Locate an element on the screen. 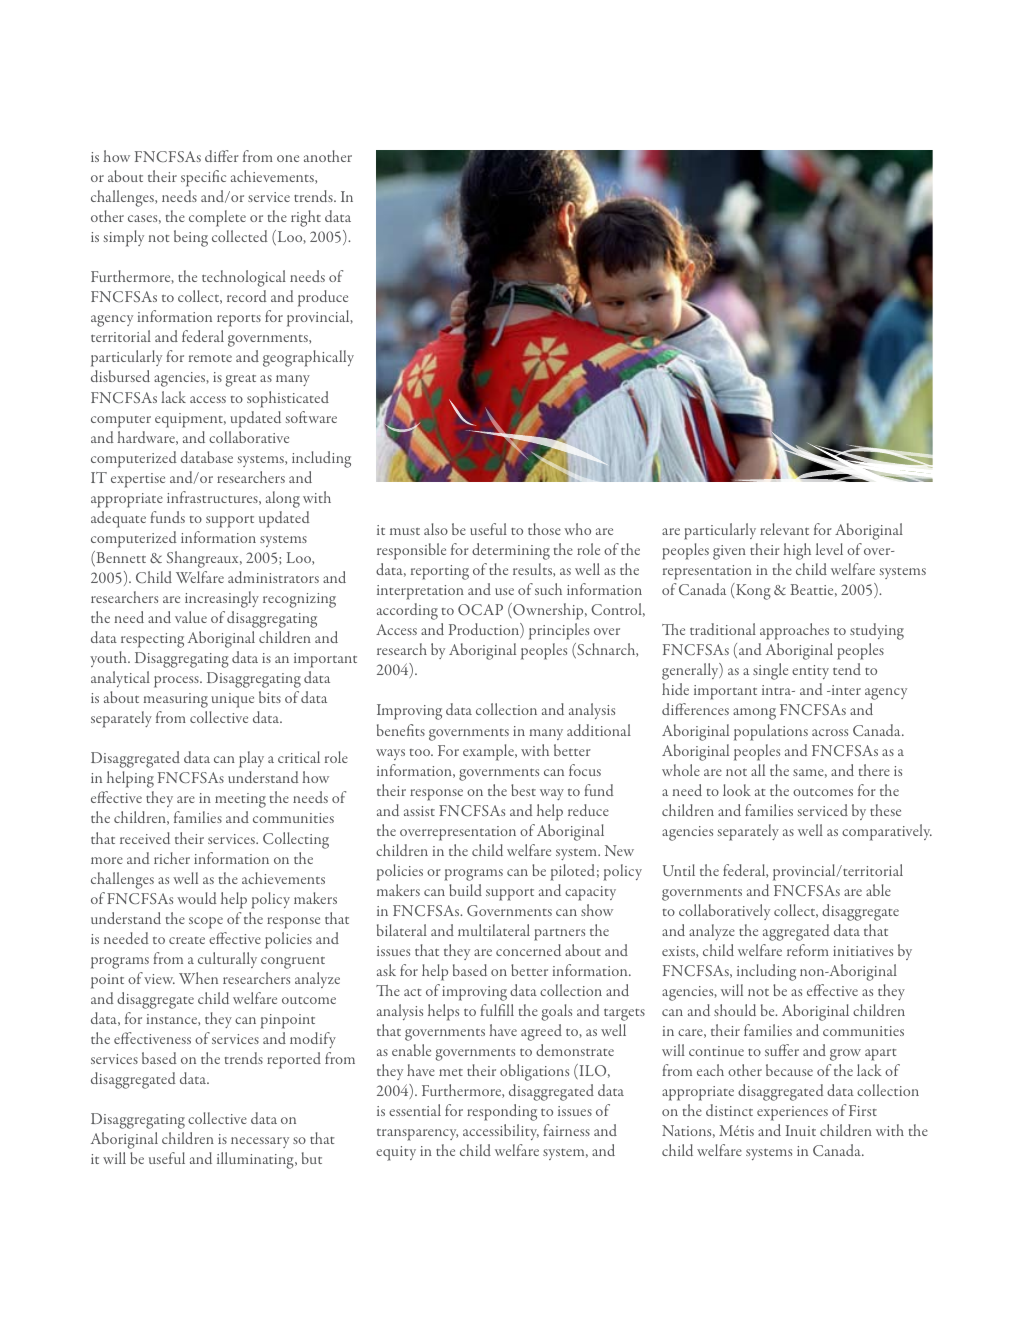 The width and height of the screenshot is (1023, 1323). responding is located at coordinates (502, 1112).
